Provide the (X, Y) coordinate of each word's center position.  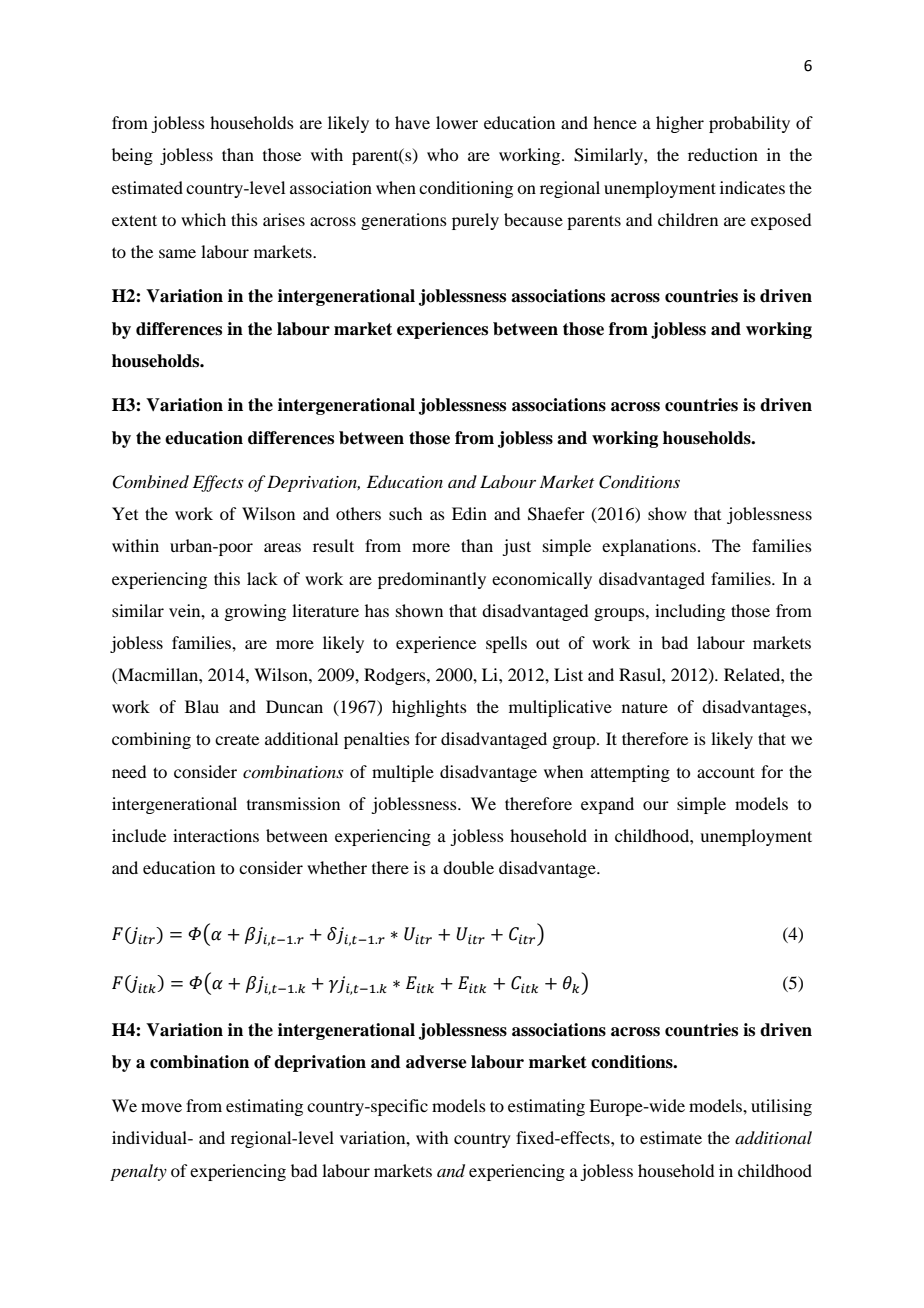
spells (506, 644)
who (442, 154)
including (690, 612)
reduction (723, 154)
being (132, 156)
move (161, 1107)
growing (255, 612)
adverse (436, 1062)
